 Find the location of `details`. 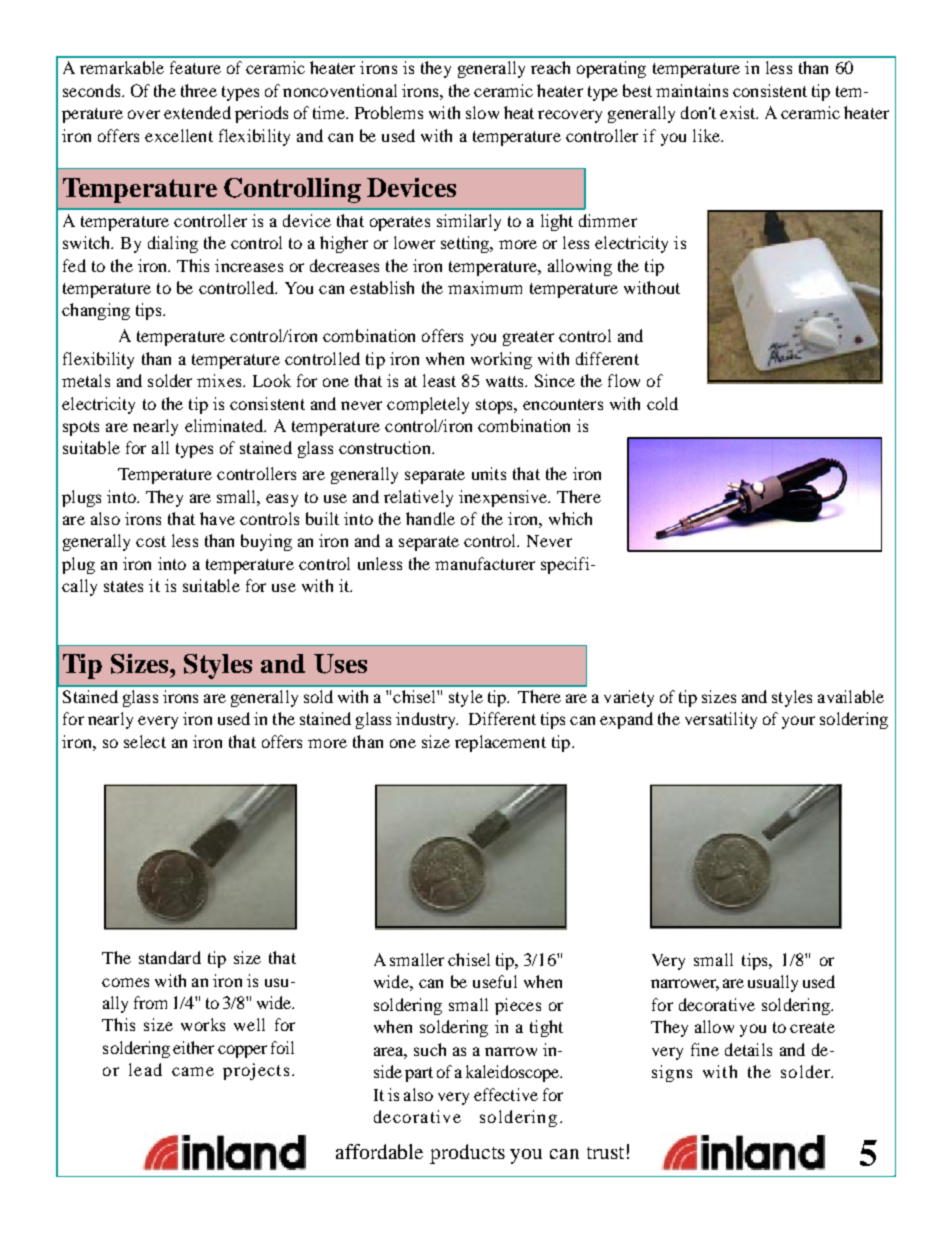

details is located at coordinates (748, 1049).
